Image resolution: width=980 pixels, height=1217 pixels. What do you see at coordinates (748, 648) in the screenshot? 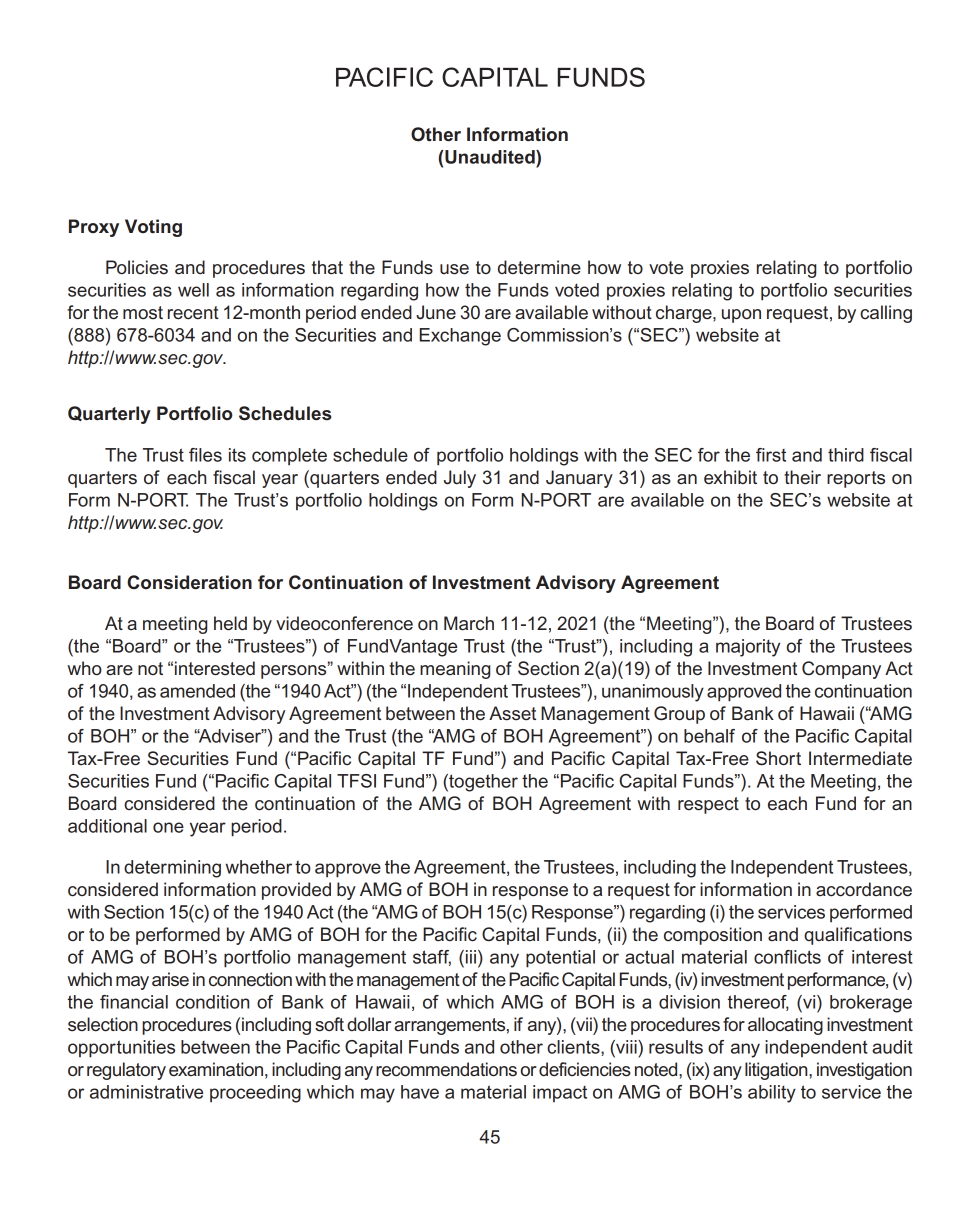
I see `majority` at bounding box center [748, 648].
